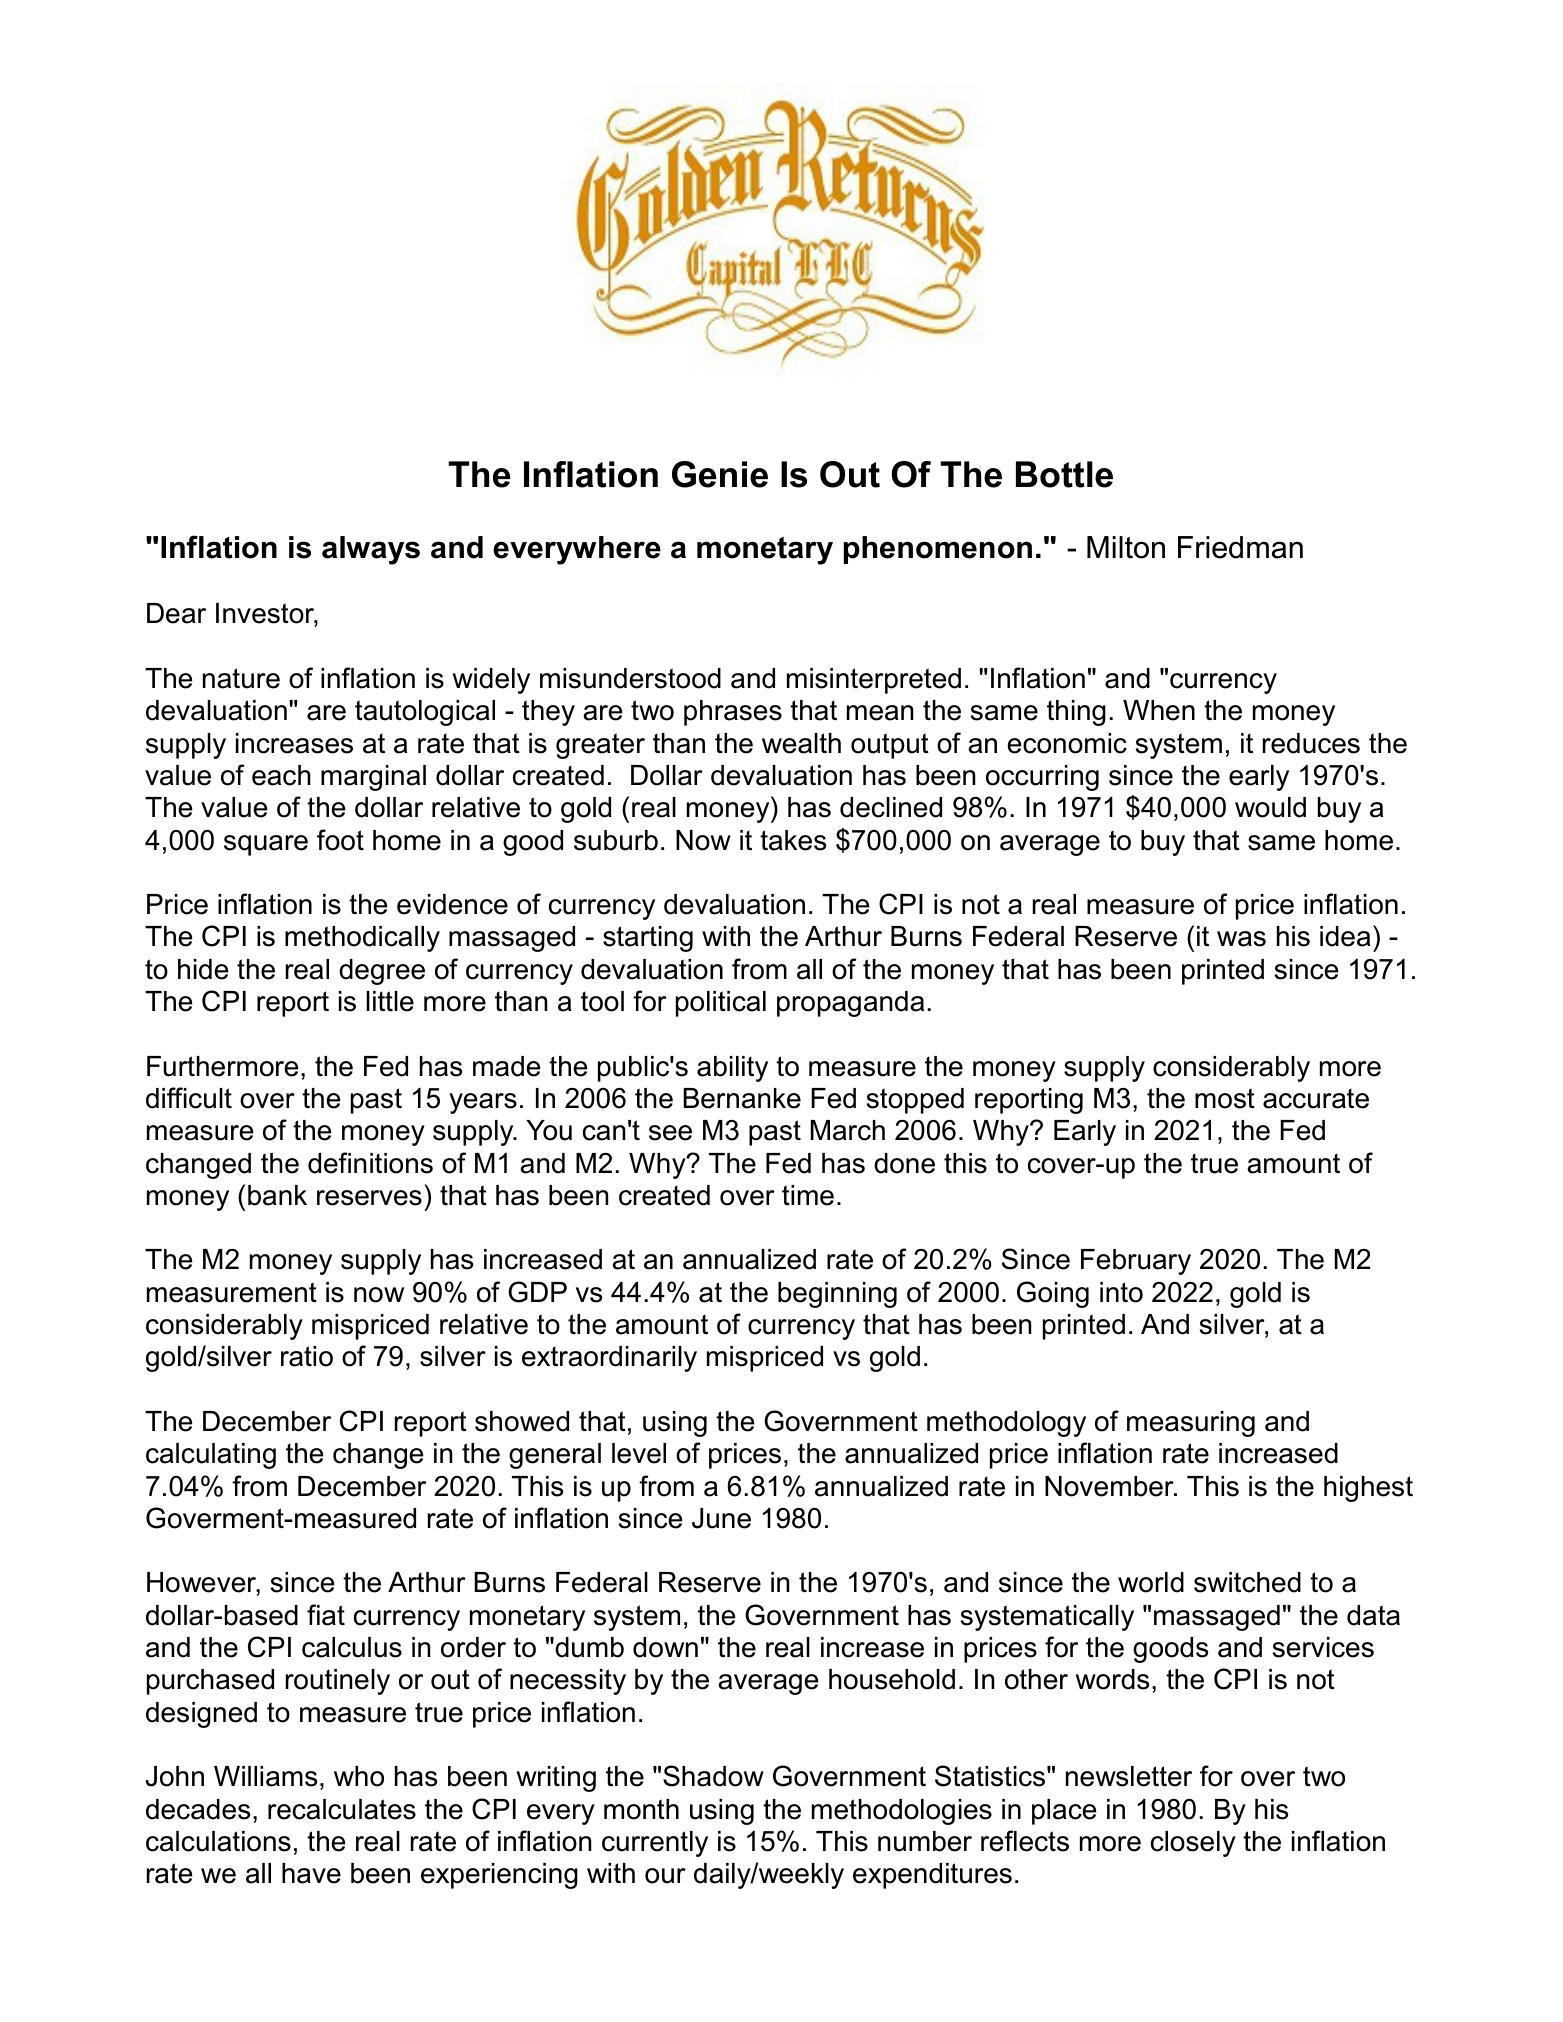  I want to click on Genie, so click(720, 474).
